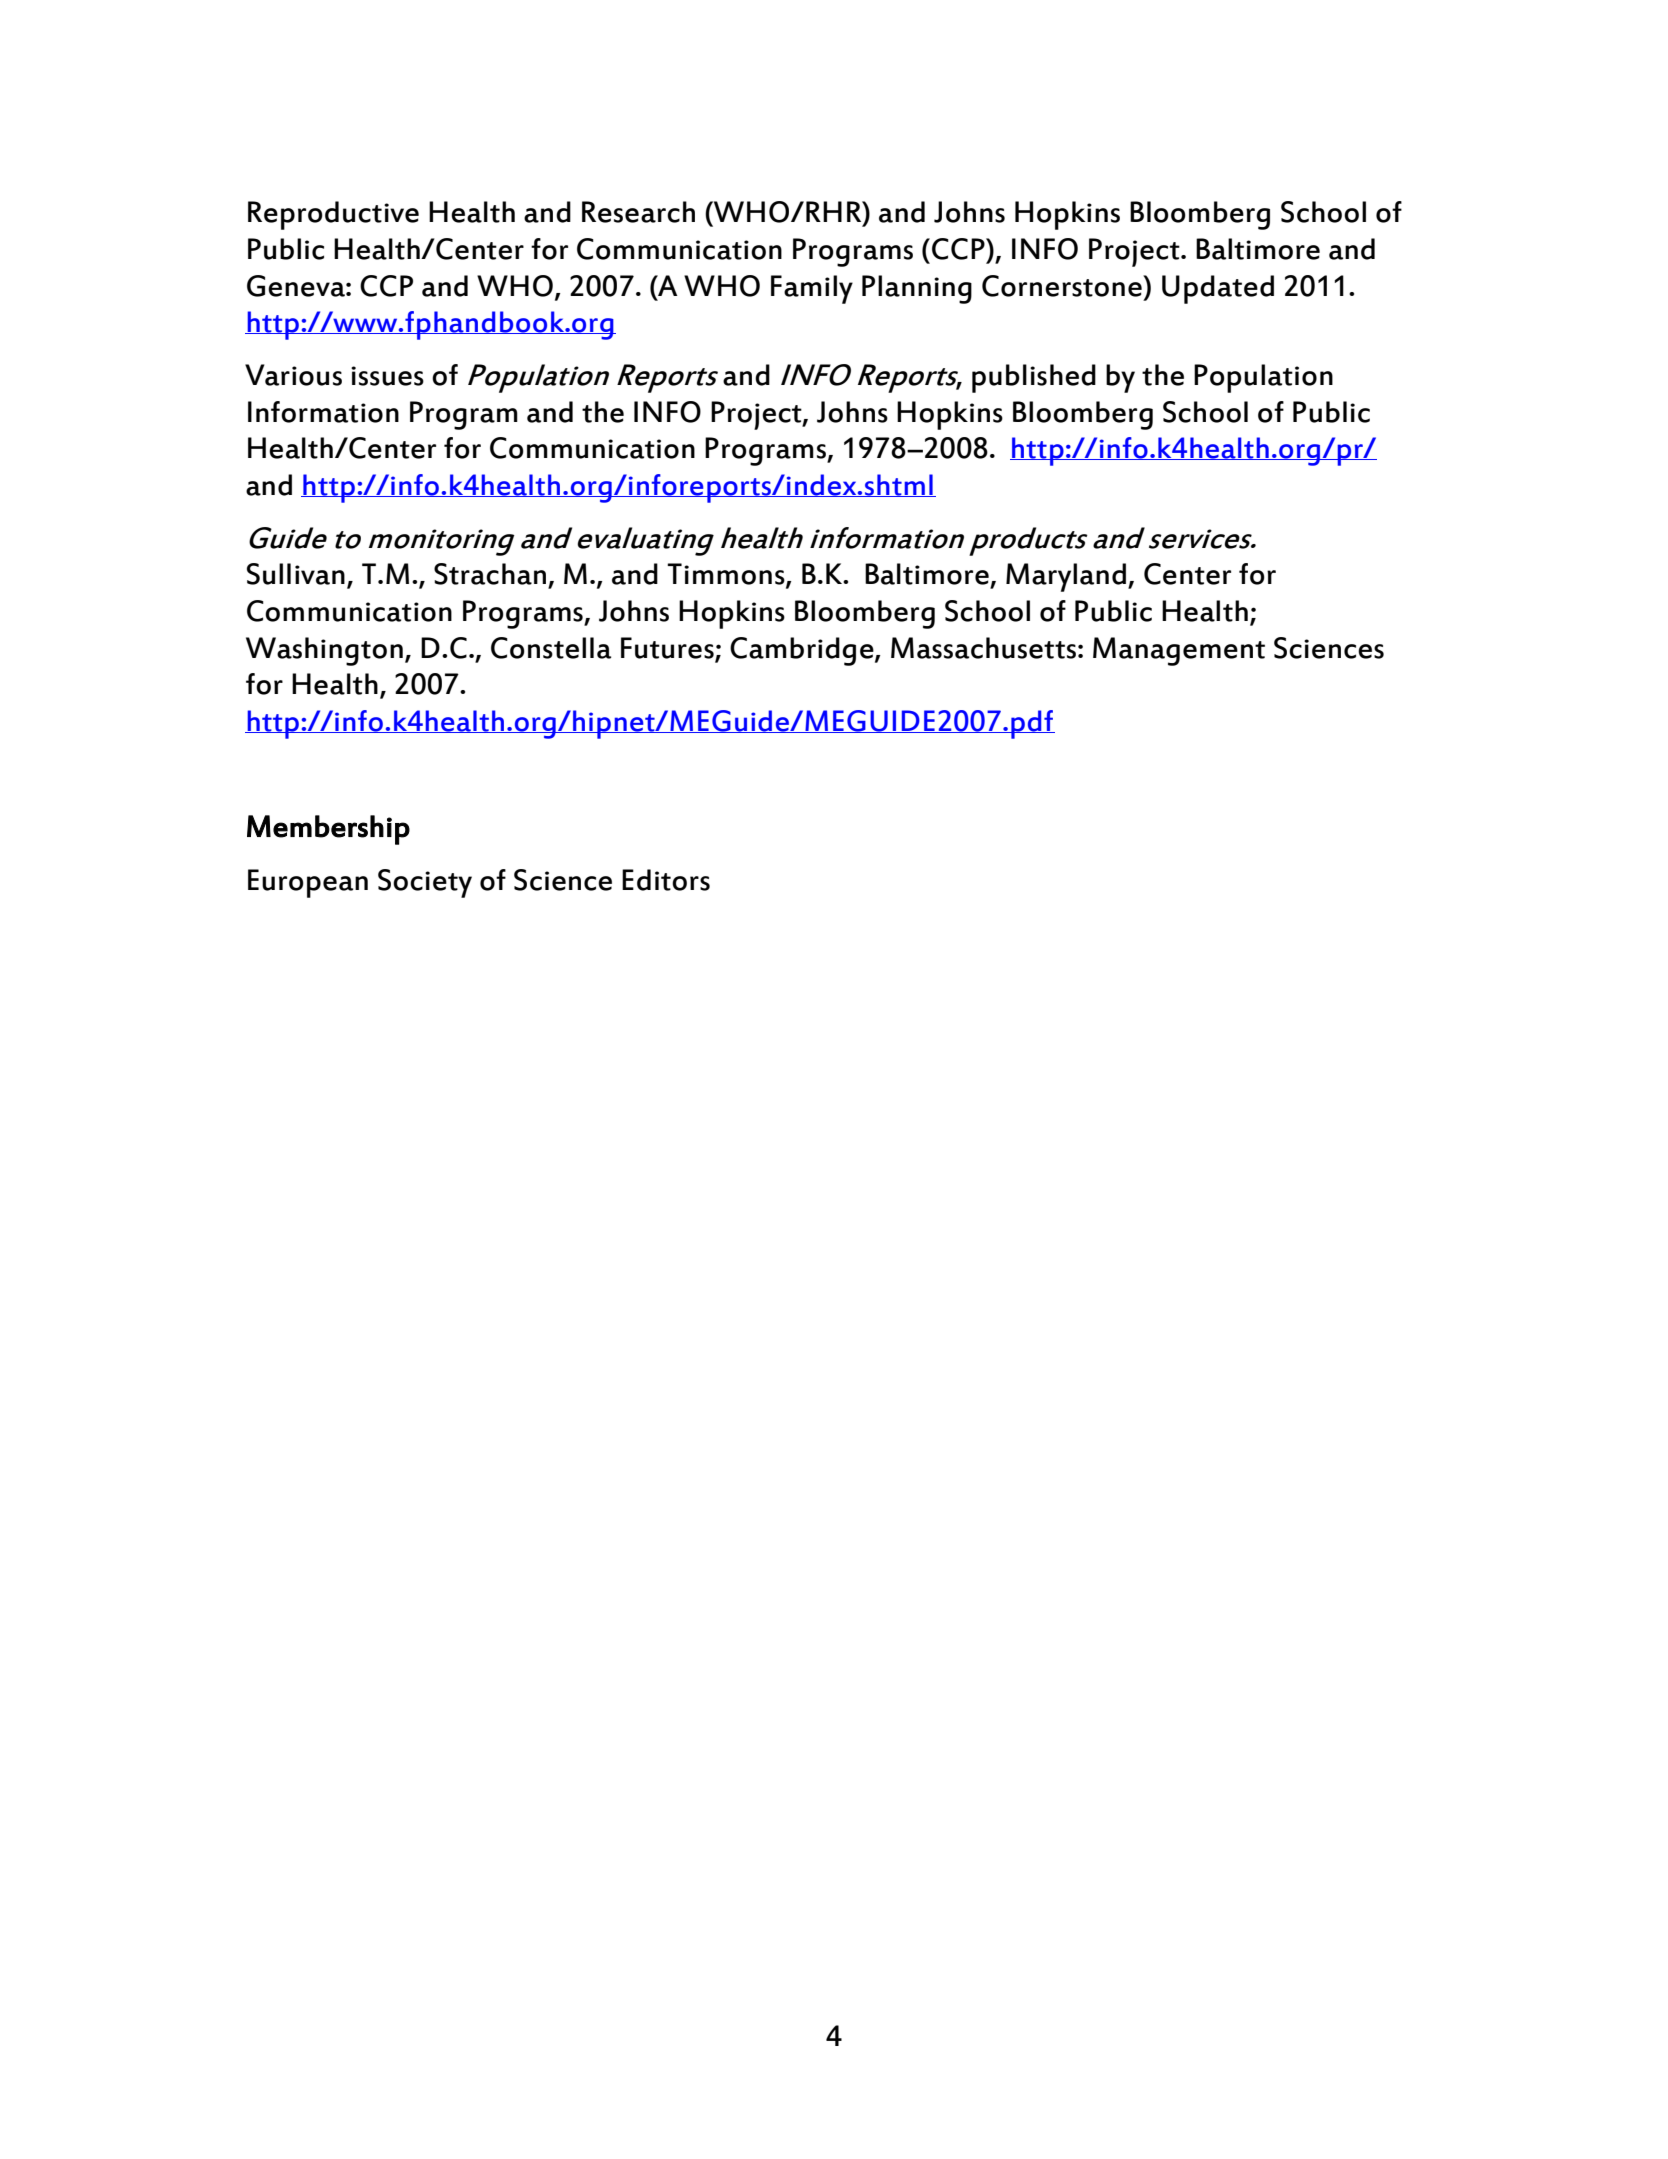  Describe the element at coordinates (638, 212) in the image. I see `Research` at that location.
